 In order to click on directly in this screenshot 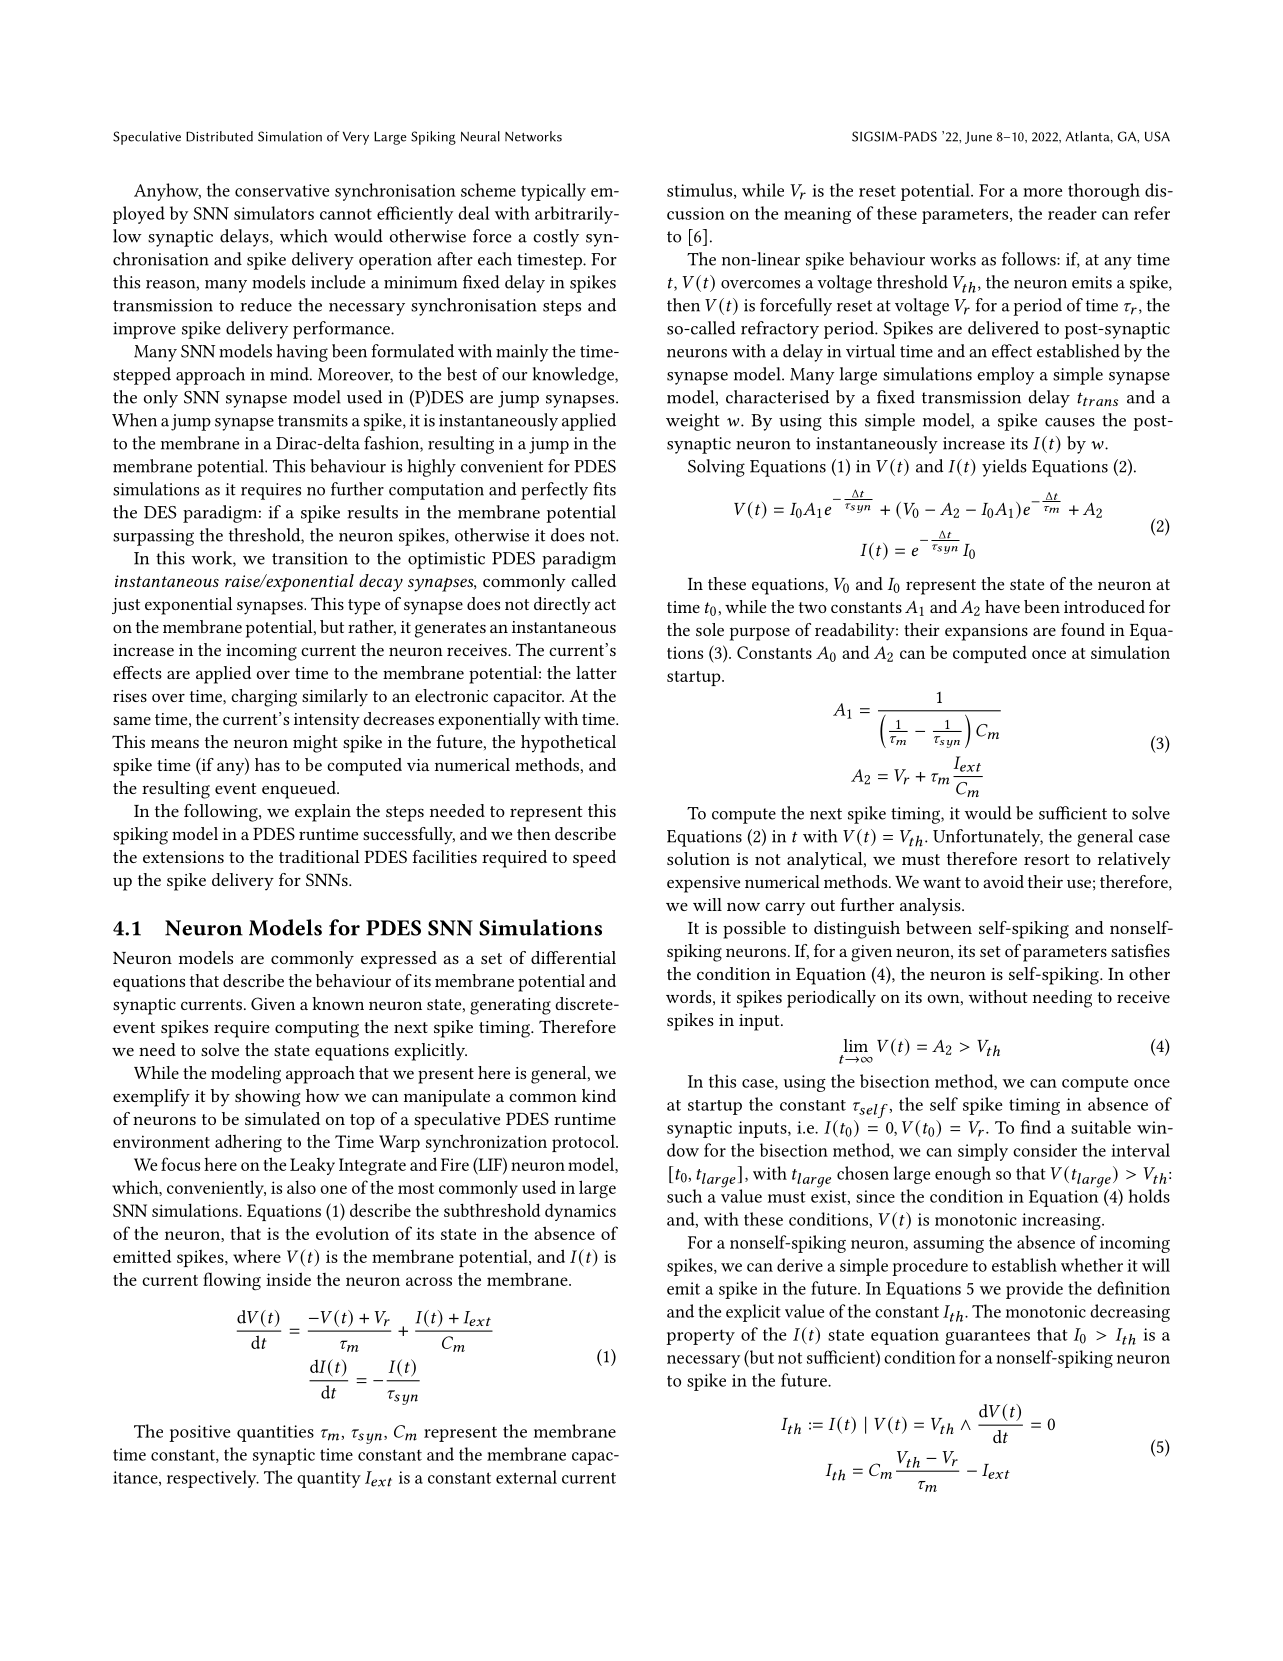, I will do `click(562, 606)`.
